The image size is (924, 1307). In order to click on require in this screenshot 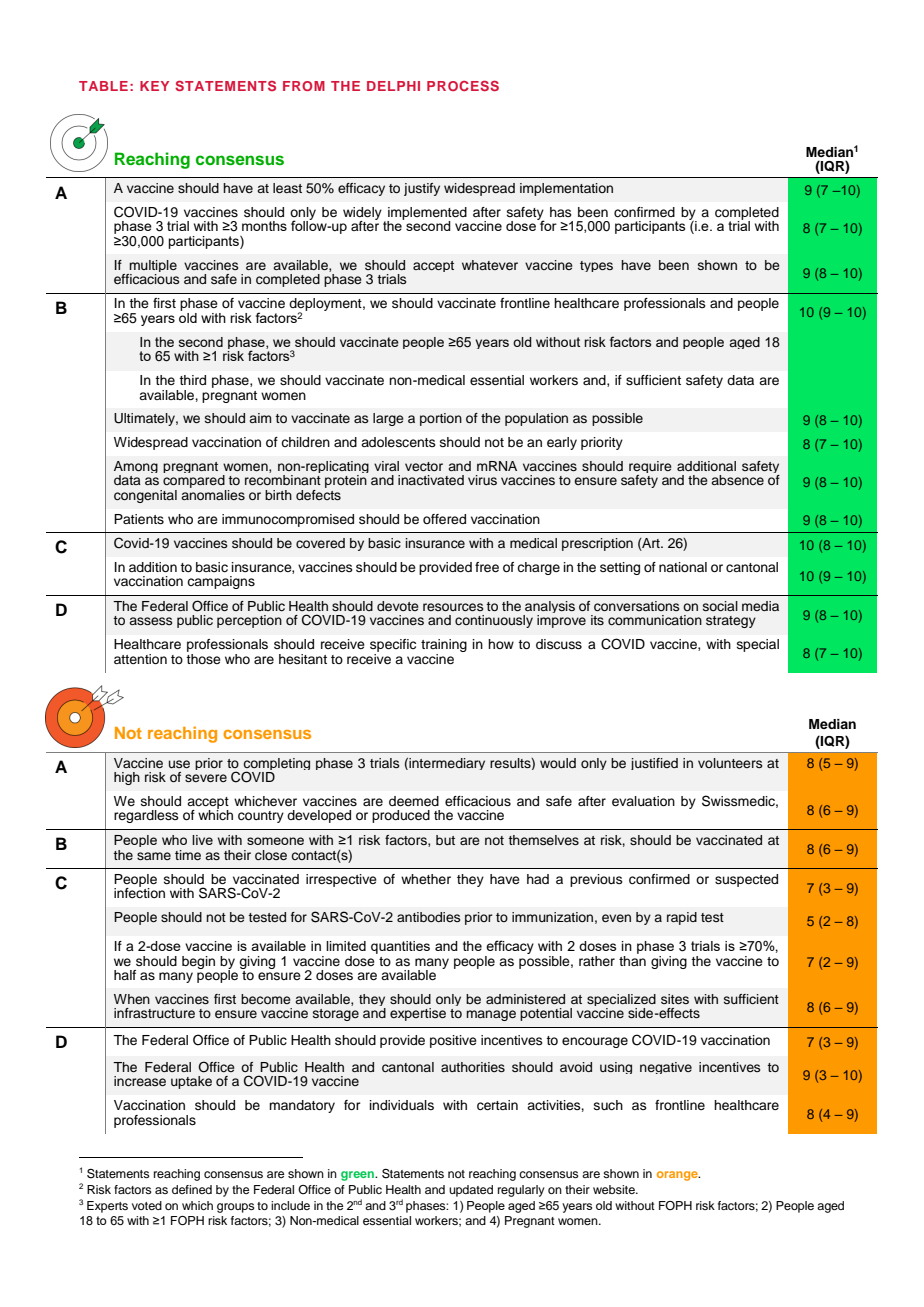, I will do `click(650, 468)`.
